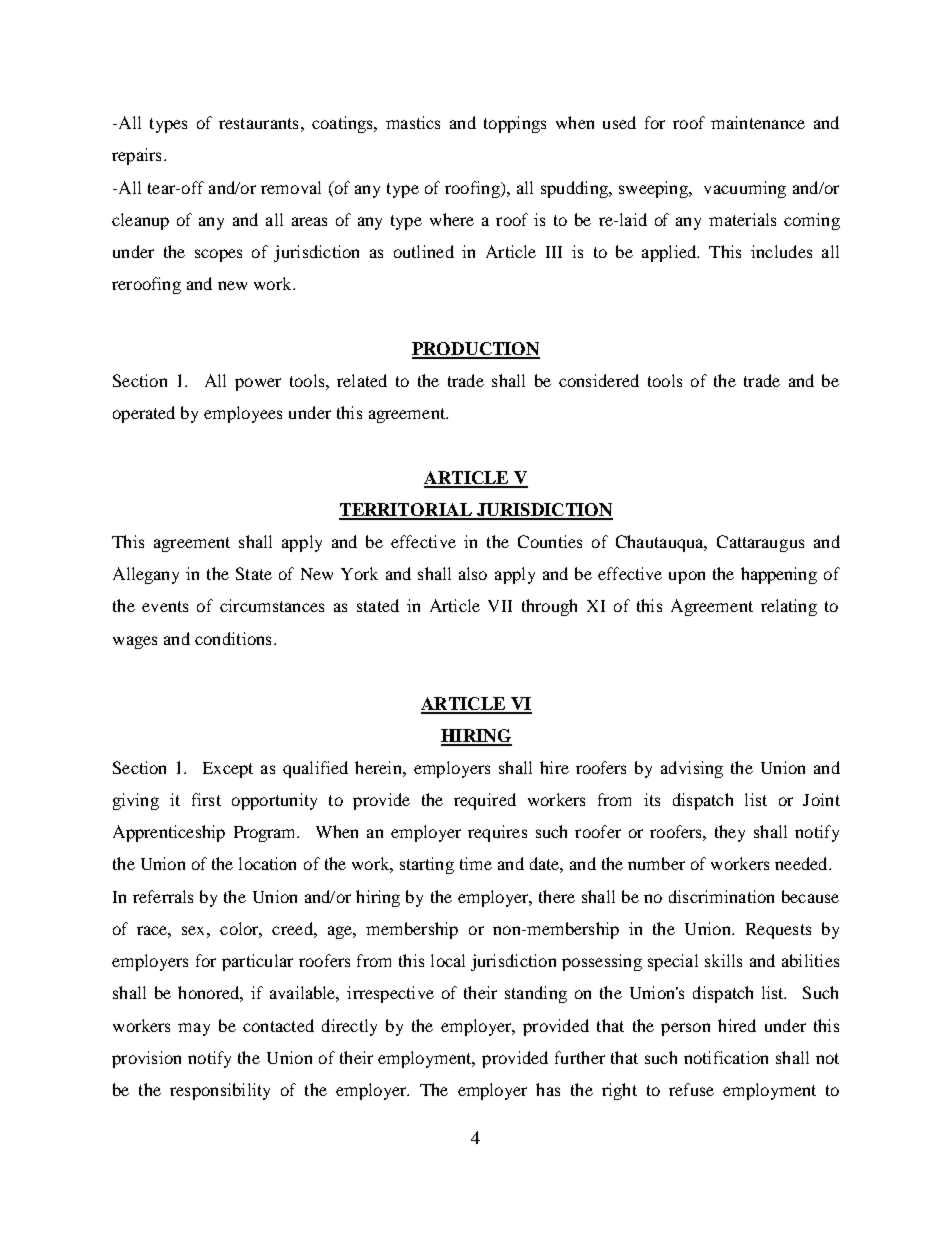 The height and width of the document is (1233, 952). I want to click on VII, so click(500, 606).
